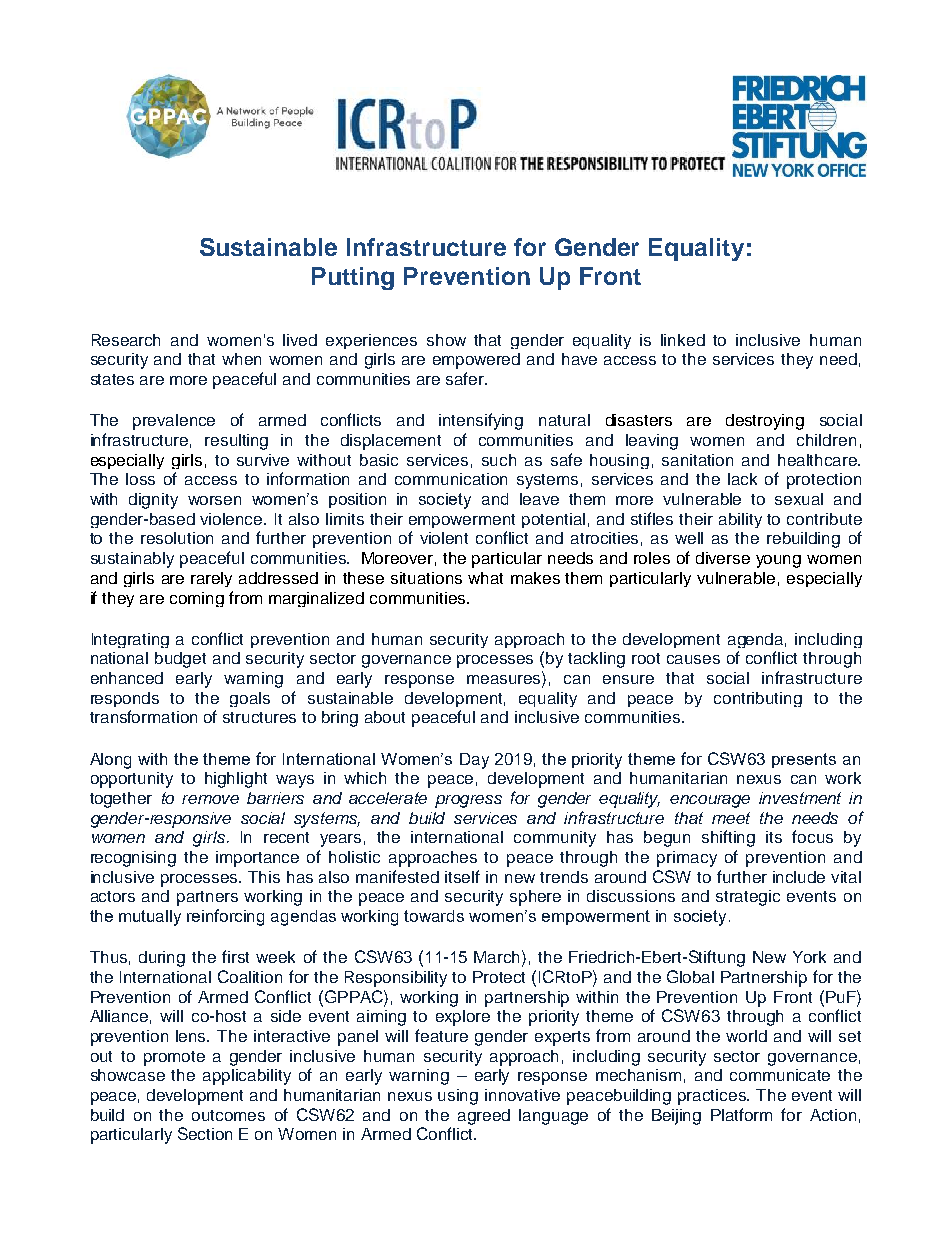 The height and width of the page is (1233, 952). What do you see at coordinates (257, 859) in the page?
I see `importance` at bounding box center [257, 859].
